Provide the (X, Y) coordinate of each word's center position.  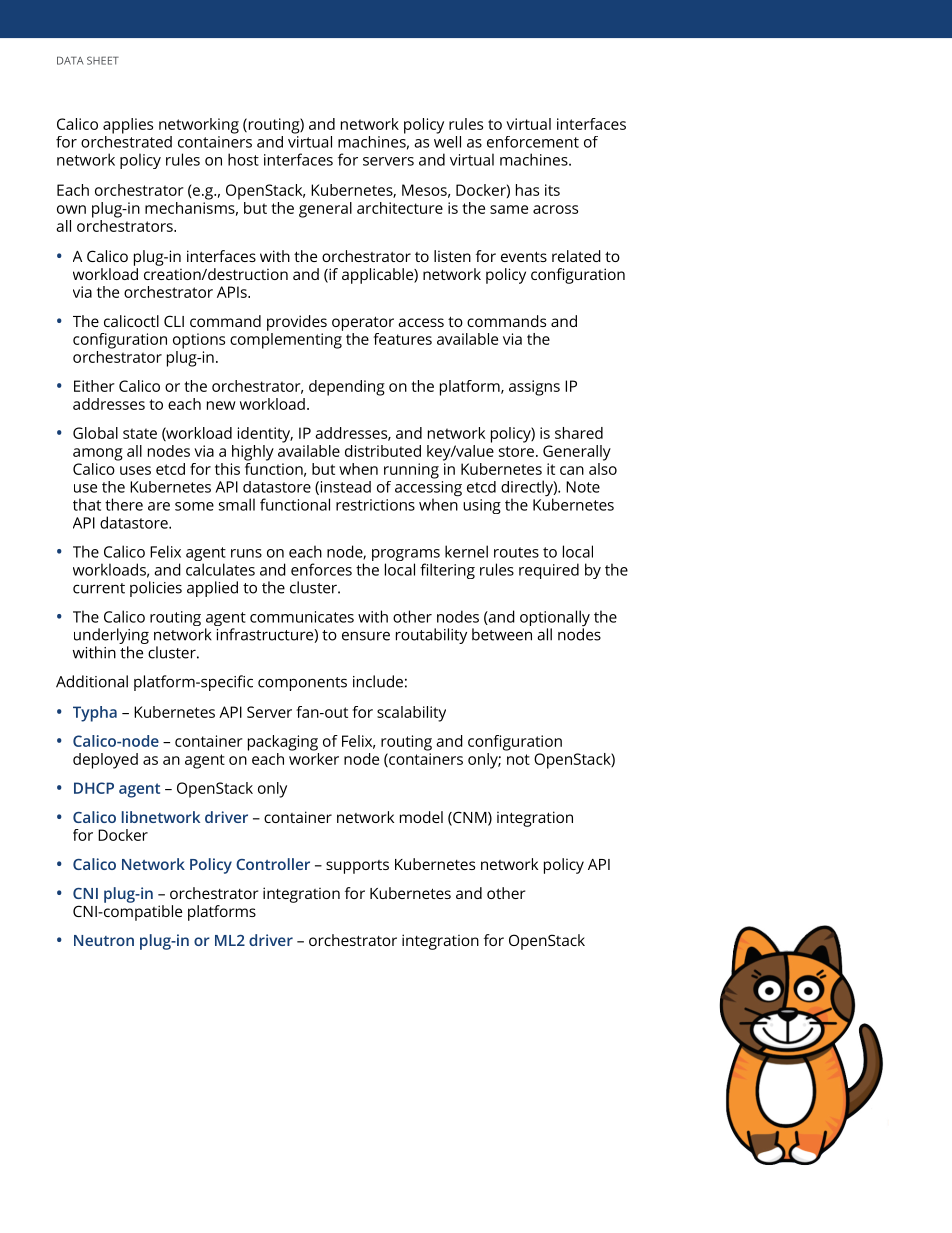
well (447, 140)
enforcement (533, 142)
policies (156, 589)
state (140, 433)
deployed (105, 761)
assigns (534, 388)
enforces (321, 569)
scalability (411, 714)
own (71, 209)
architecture (400, 208)
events (524, 256)
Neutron (104, 940)
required (549, 571)
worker (314, 757)
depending (347, 388)
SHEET (103, 60)
